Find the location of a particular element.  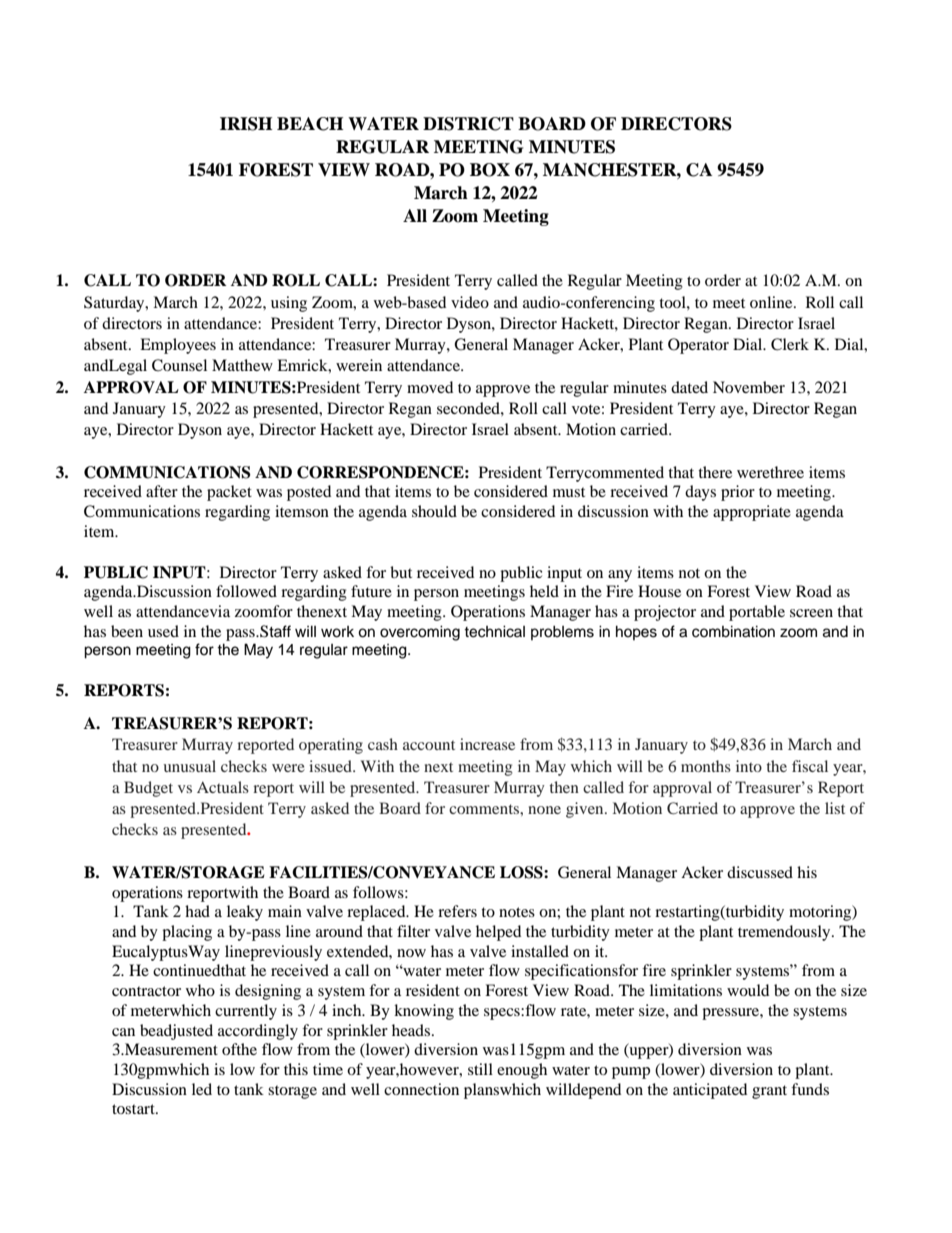

ofthe is located at coordinates (239, 1049).
